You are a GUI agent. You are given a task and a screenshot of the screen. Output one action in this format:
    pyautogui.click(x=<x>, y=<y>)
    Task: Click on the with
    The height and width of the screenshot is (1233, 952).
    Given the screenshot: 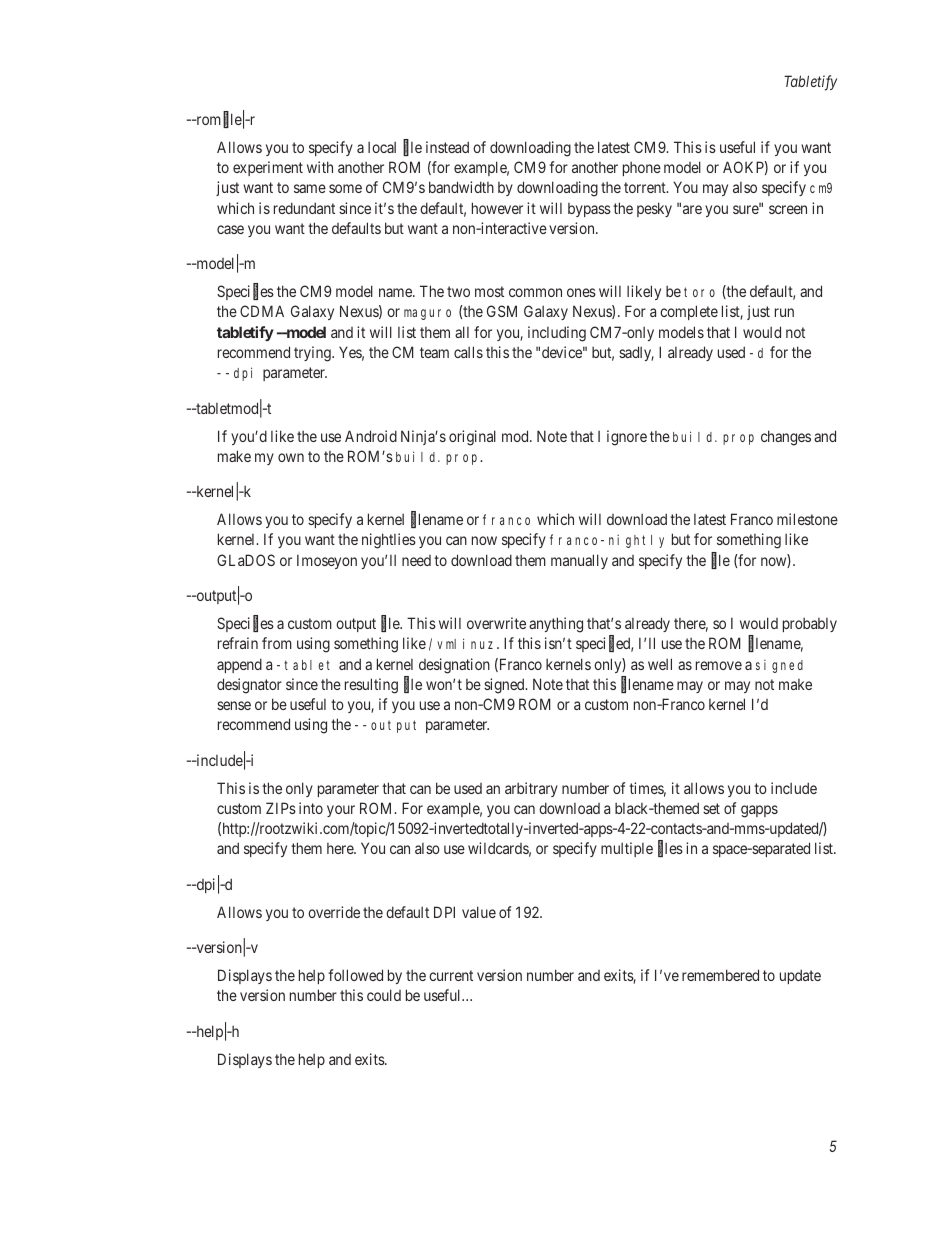 What is the action you would take?
    pyautogui.click(x=320, y=167)
